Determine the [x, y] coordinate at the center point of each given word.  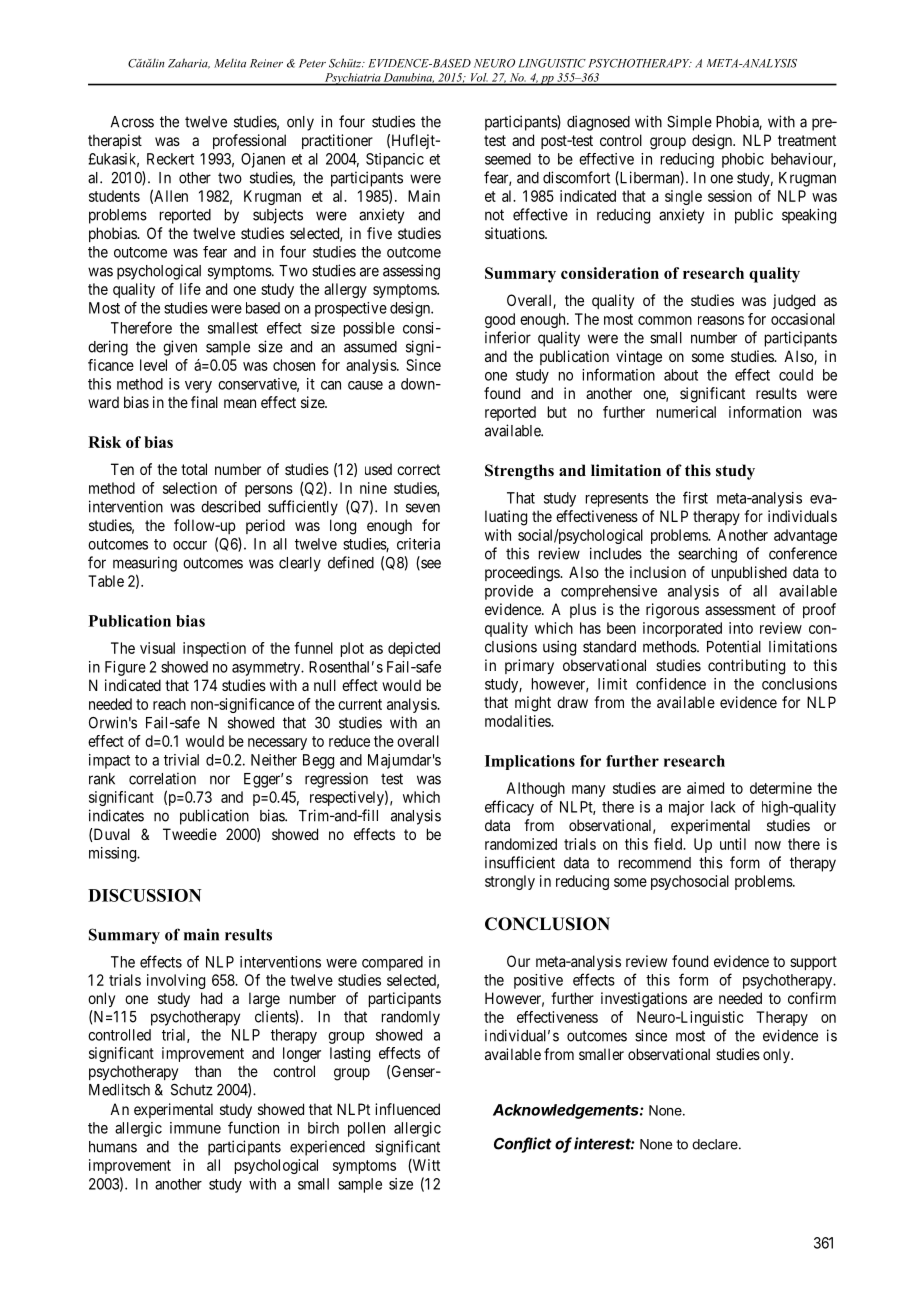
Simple [689, 123]
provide [509, 592]
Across [132, 122]
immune [195, 1128]
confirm [812, 998]
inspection [214, 649]
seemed [508, 159]
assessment [740, 609]
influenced [407, 1109]
